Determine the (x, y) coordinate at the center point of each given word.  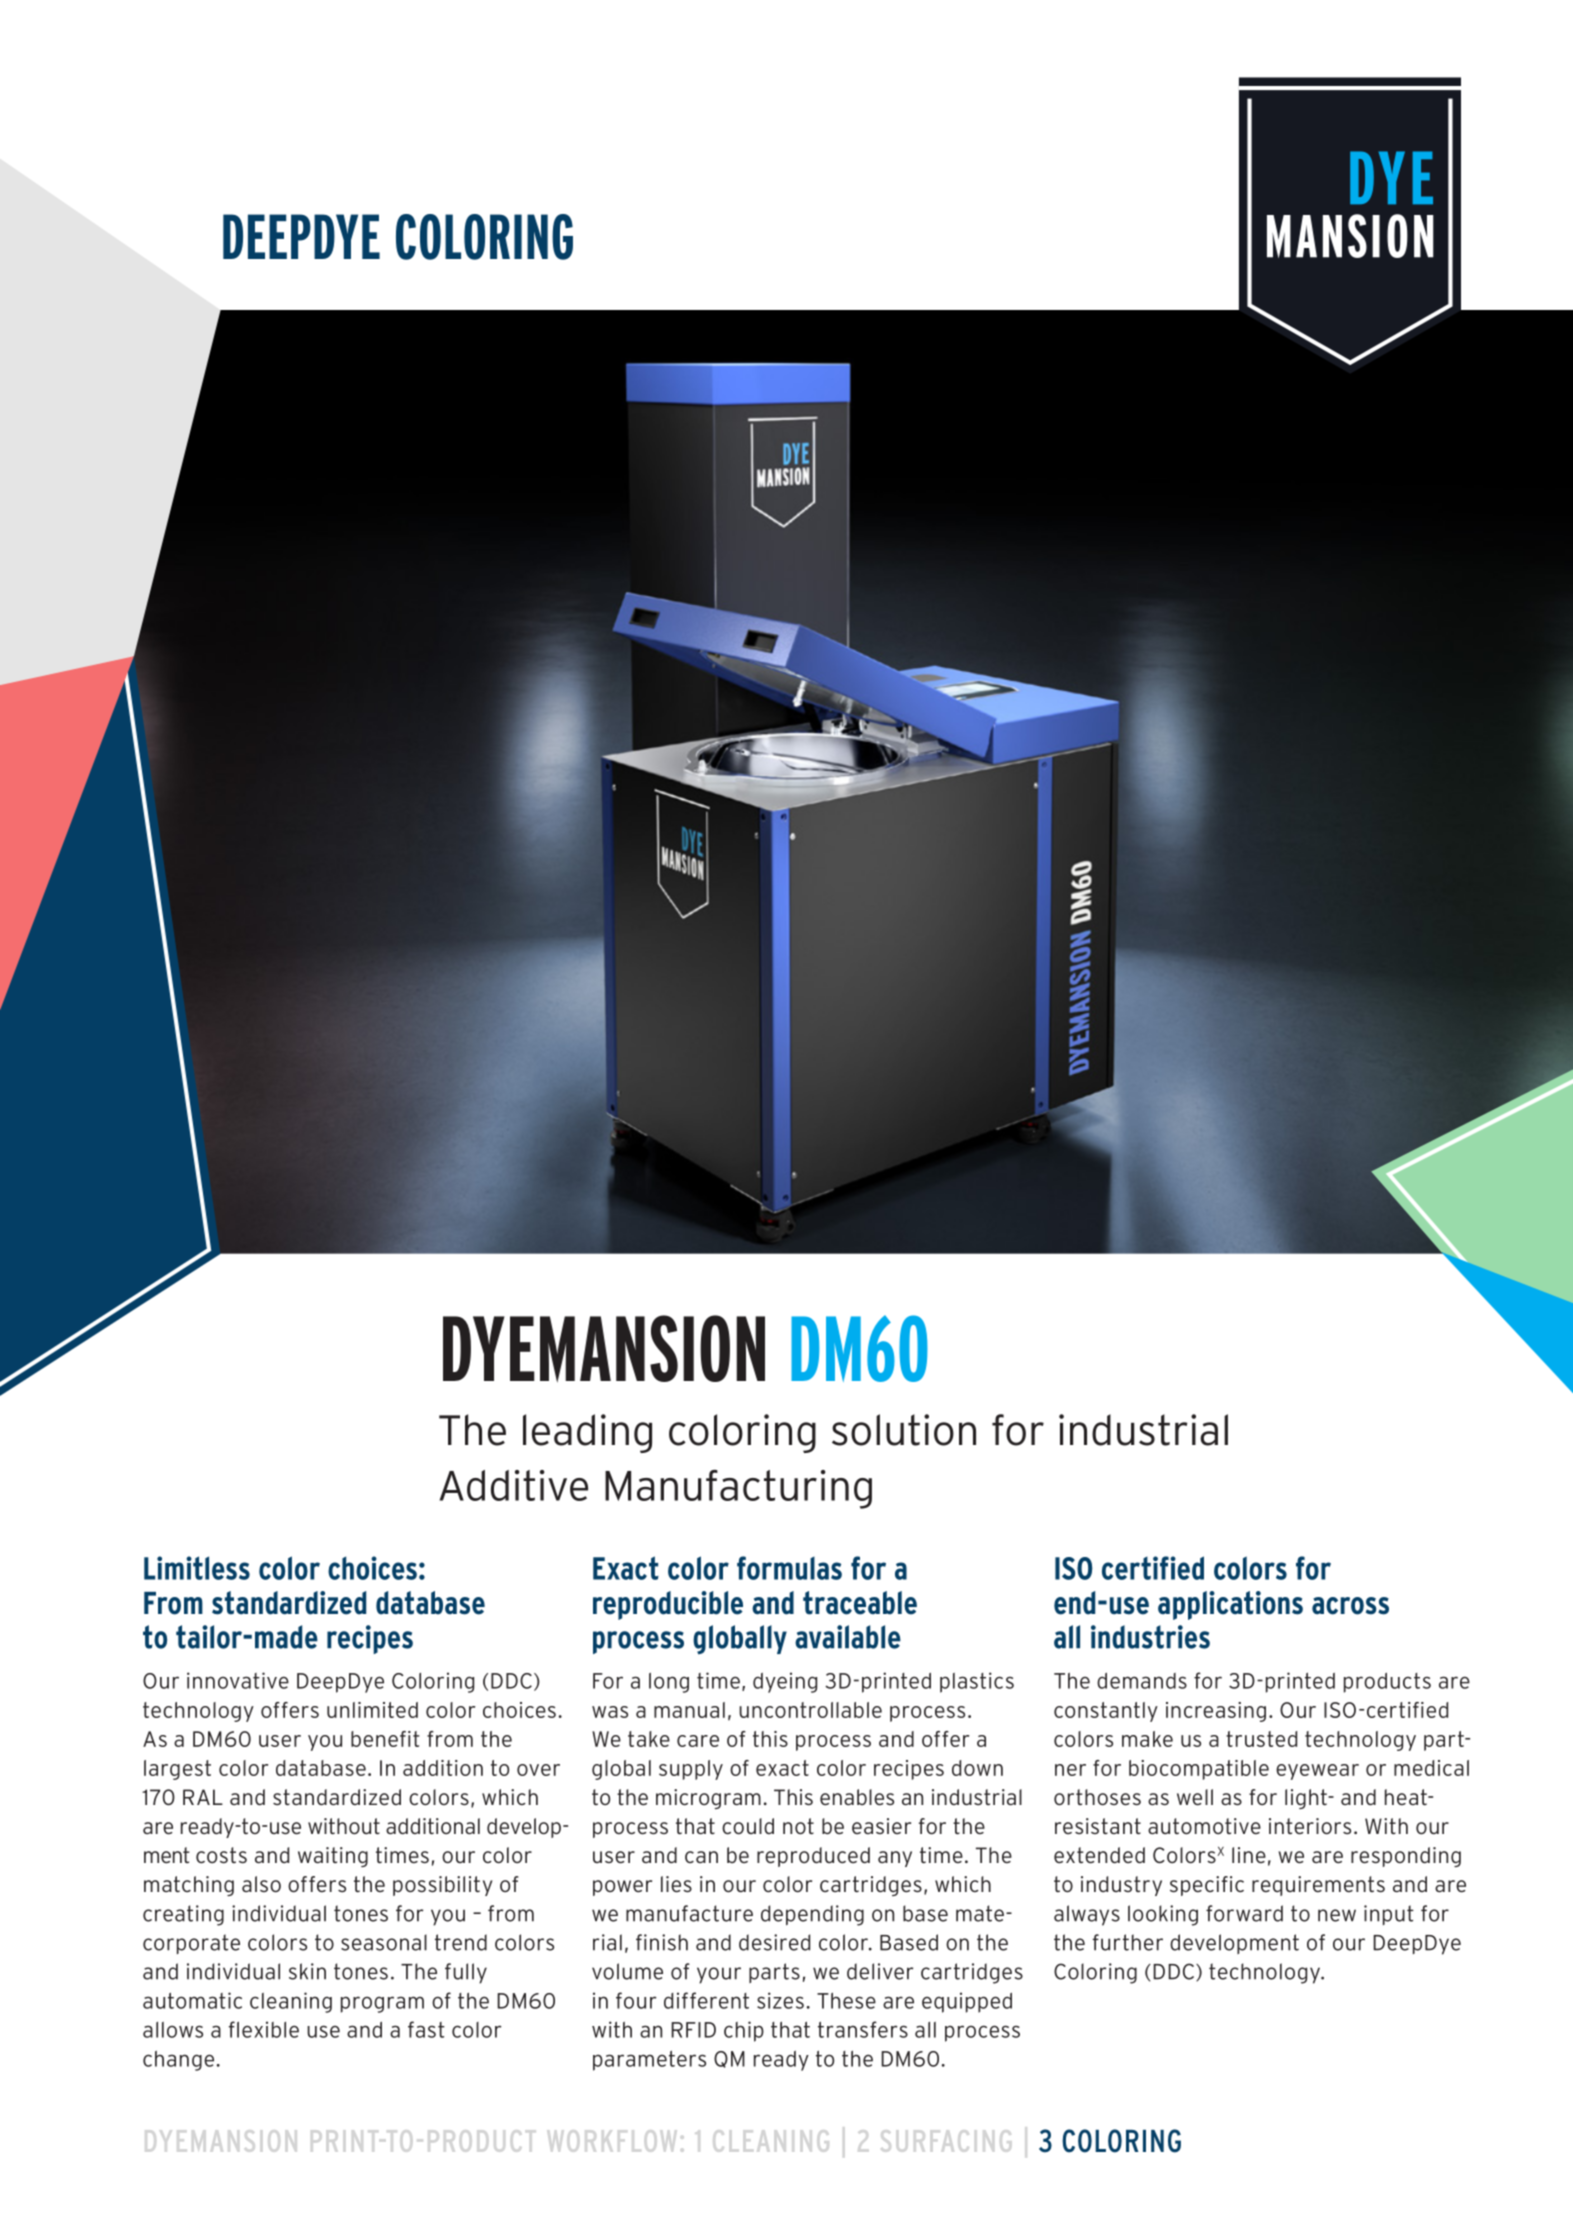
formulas (789, 1568)
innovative (238, 1680)
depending (812, 1915)
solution (904, 1430)
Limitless (197, 1568)
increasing (1216, 1712)
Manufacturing (738, 1489)
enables (857, 1797)
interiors (1310, 1826)
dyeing (785, 1682)
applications (1230, 1605)
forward (1244, 1913)
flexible (263, 2029)
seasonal (384, 1942)
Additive (514, 1485)
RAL (203, 1797)
